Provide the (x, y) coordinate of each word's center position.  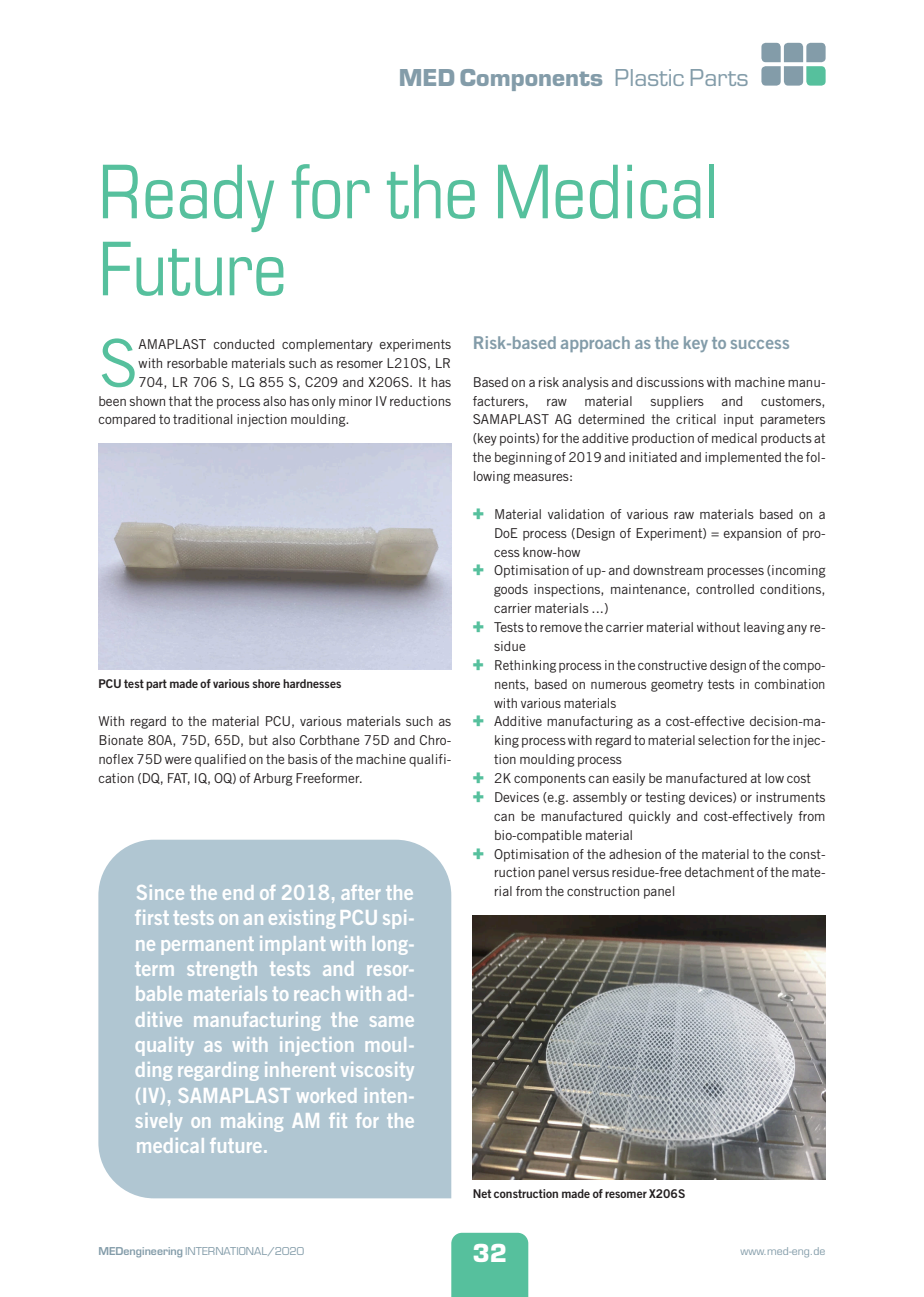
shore (266, 683)
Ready (188, 198)
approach (595, 344)
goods (511, 590)
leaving (764, 628)
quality (165, 1046)
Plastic (650, 77)
